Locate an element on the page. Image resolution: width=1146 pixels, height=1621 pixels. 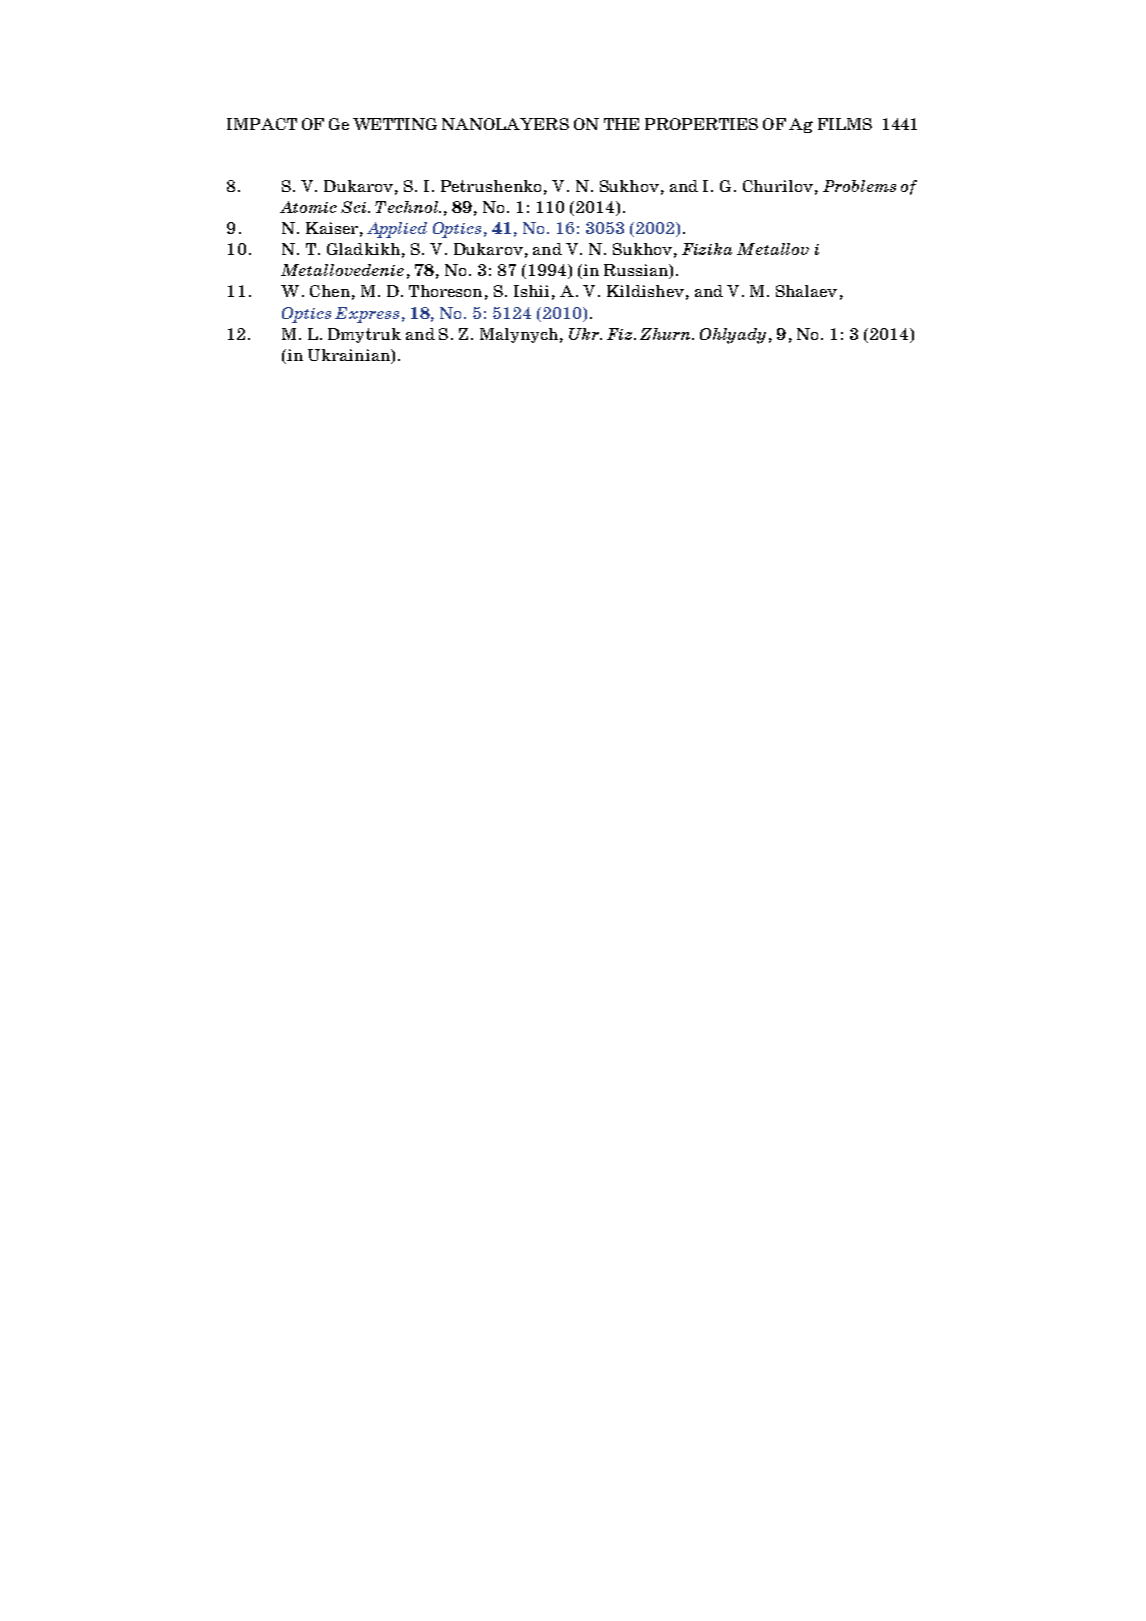
Ishii is located at coordinates (531, 291).
